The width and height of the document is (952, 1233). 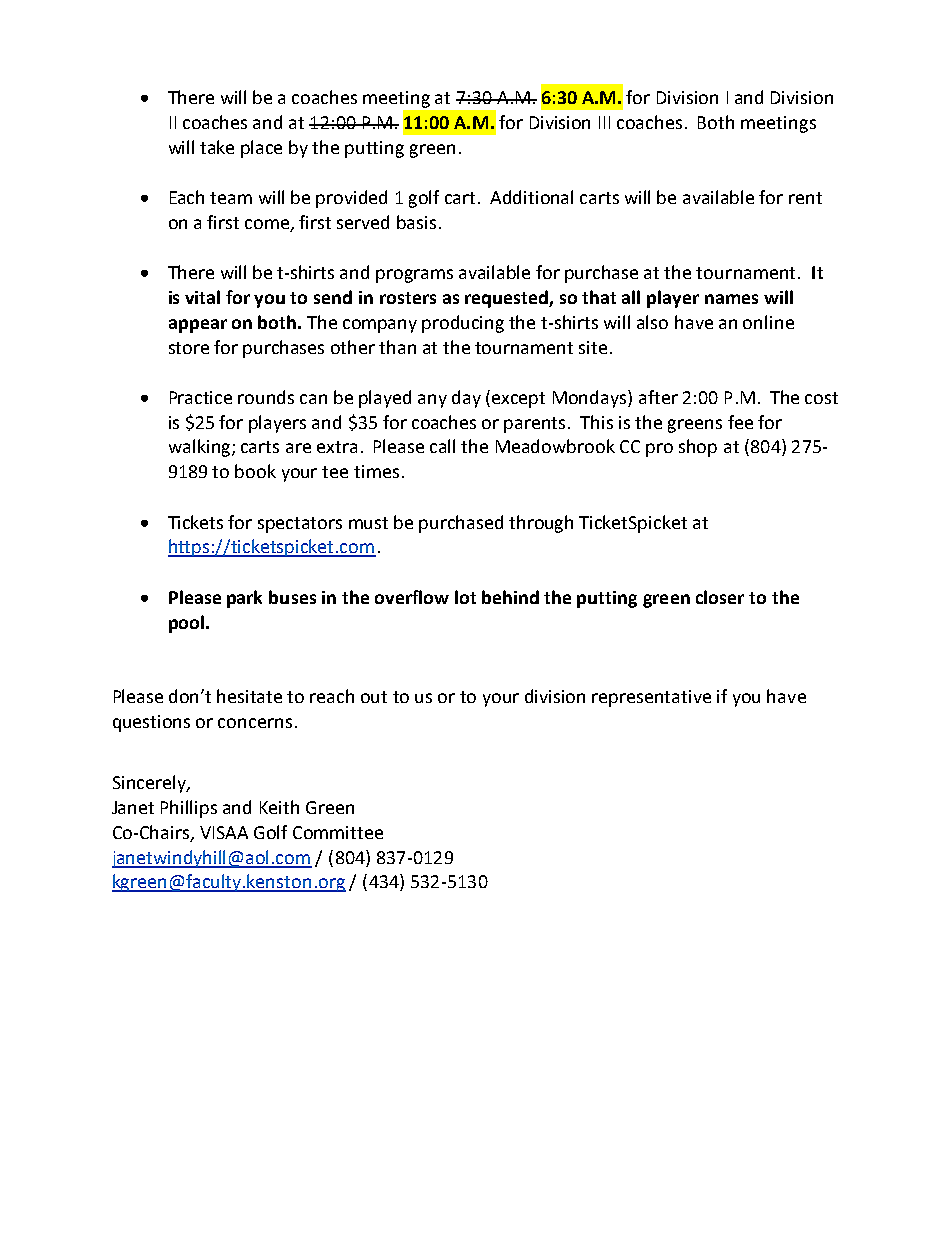 What do you see at coordinates (651, 698) in the document?
I see `representative` at bounding box center [651, 698].
